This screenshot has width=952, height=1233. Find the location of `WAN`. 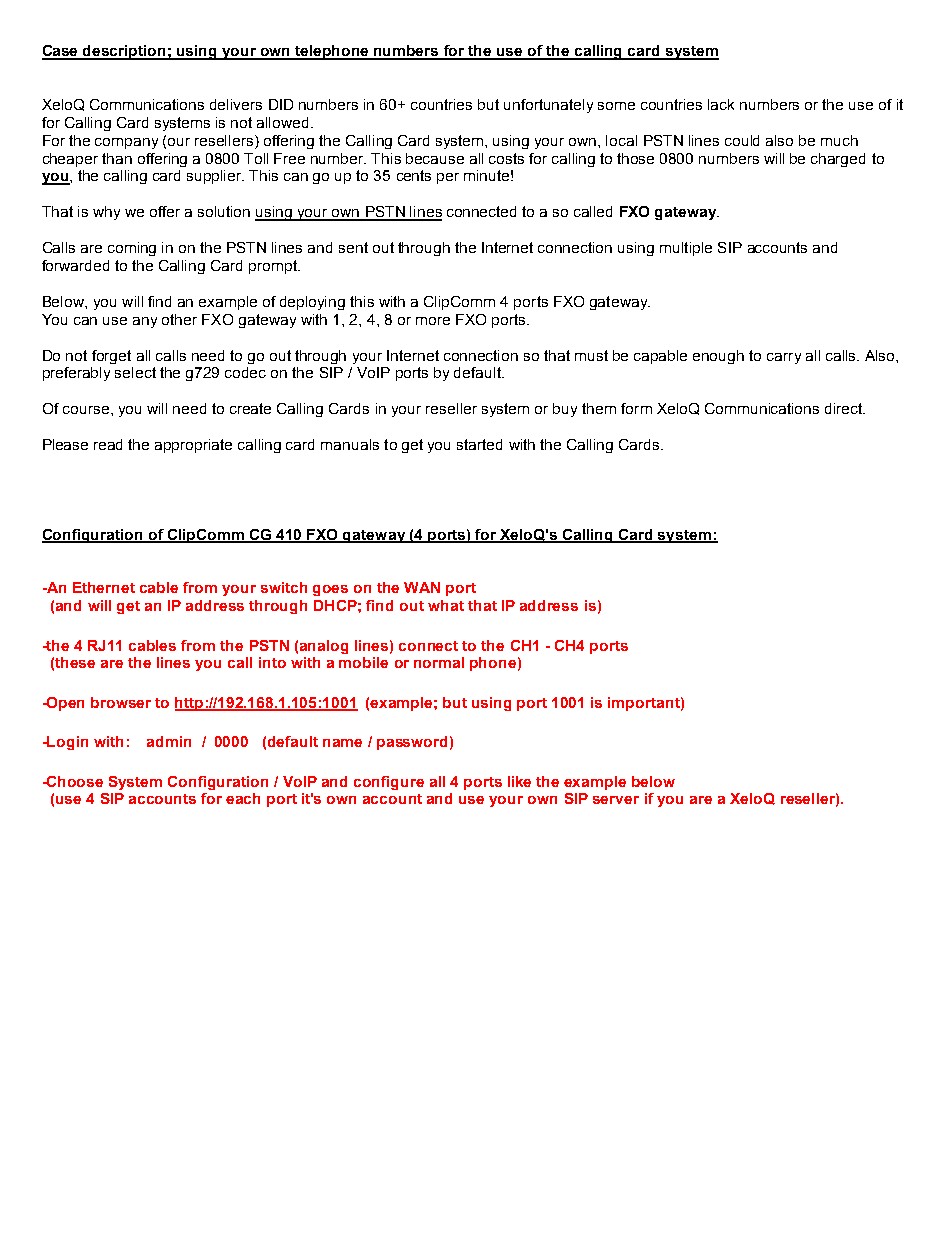

WAN is located at coordinates (422, 587).
